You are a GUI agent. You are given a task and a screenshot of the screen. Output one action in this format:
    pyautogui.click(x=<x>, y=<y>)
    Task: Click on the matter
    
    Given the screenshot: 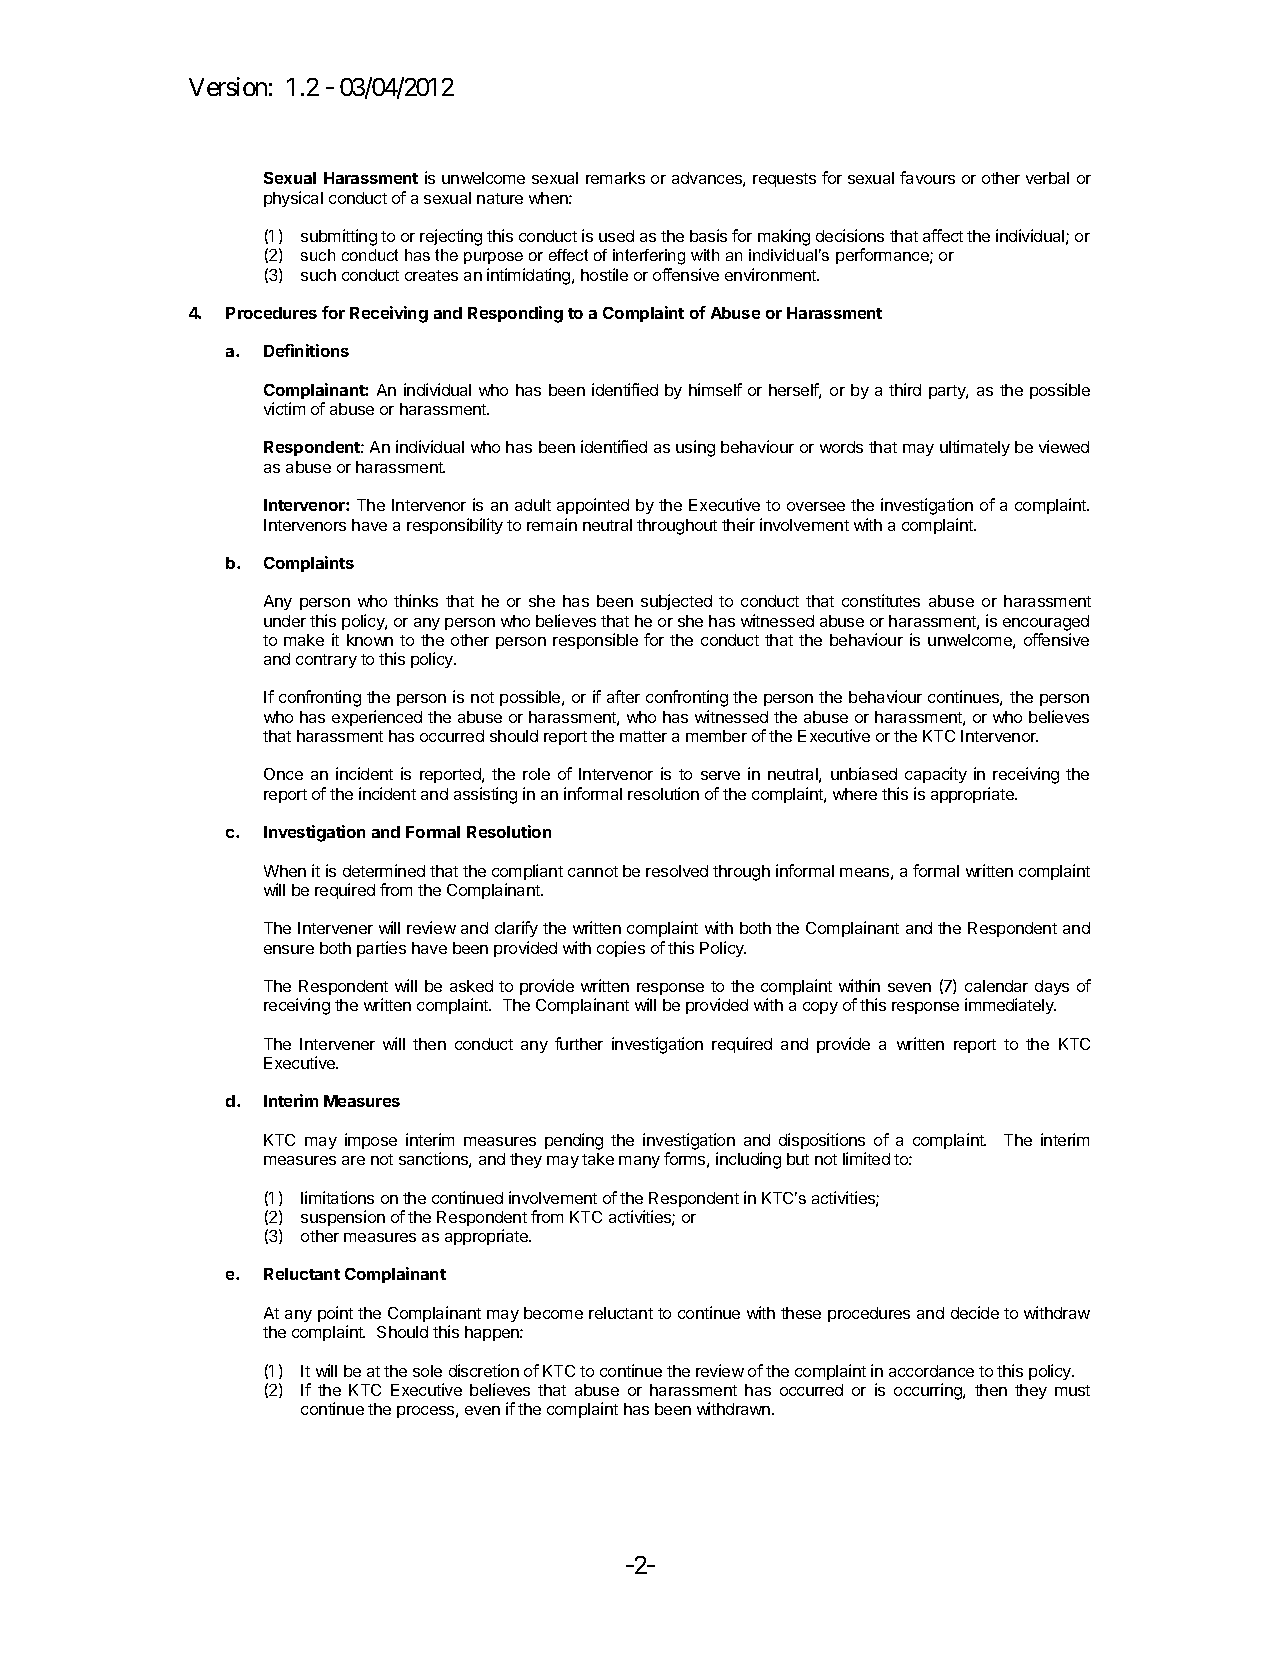 What is the action you would take?
    pyautogui.click(x=643, y=736)
